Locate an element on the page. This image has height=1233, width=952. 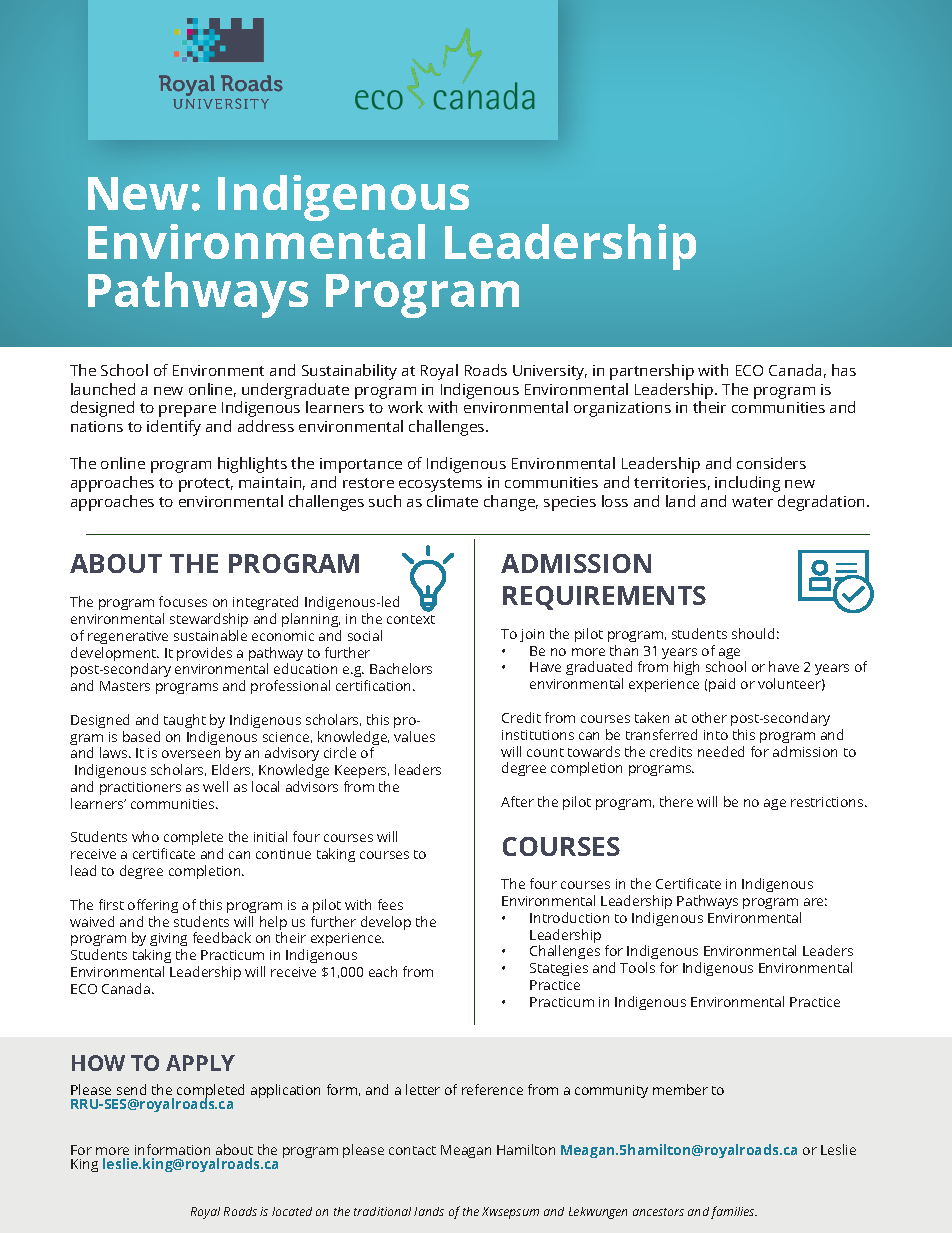
located is located at coordinates (292, 1211).
